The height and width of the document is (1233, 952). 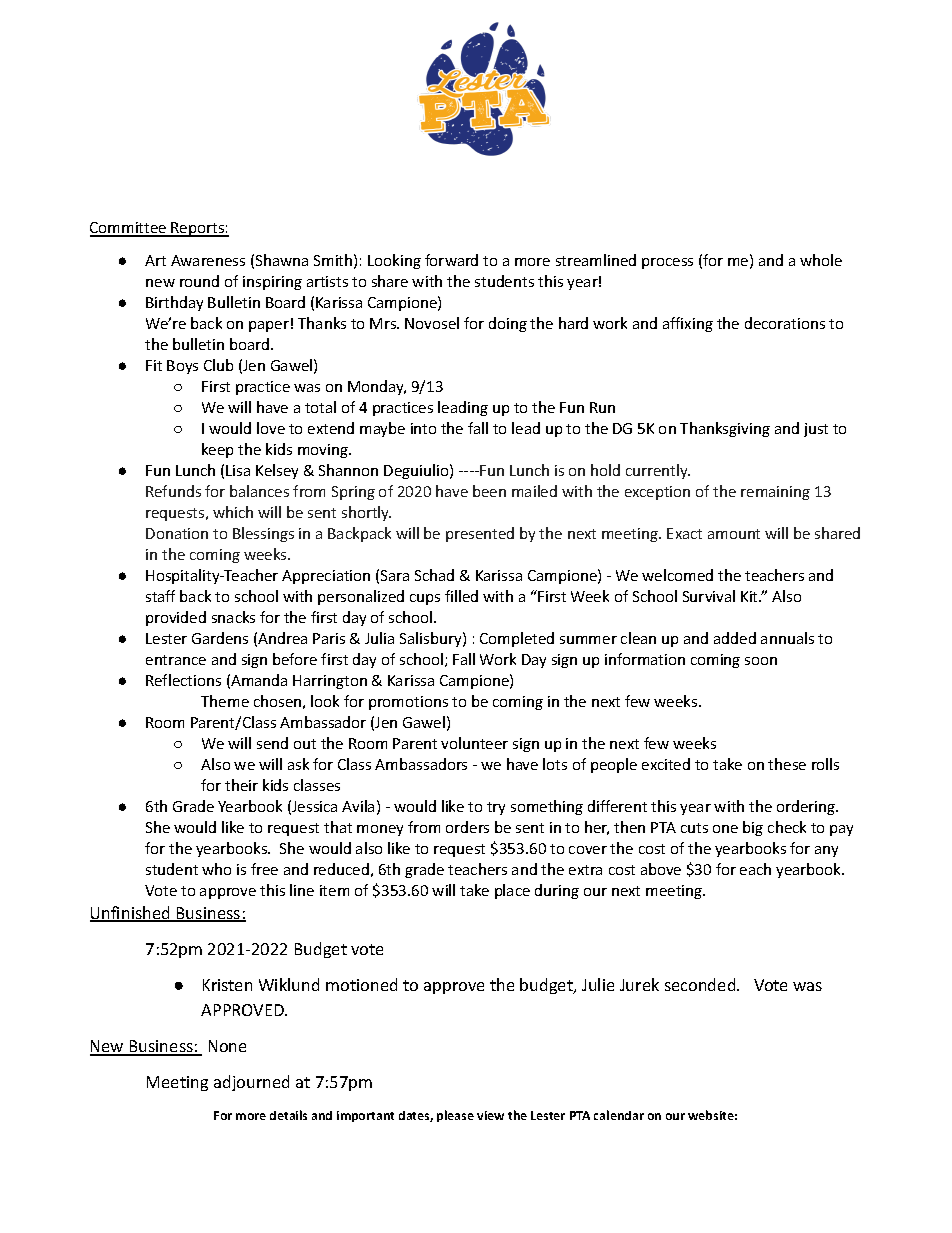 I want to click on Awareness, so click(x=208, y=260).
